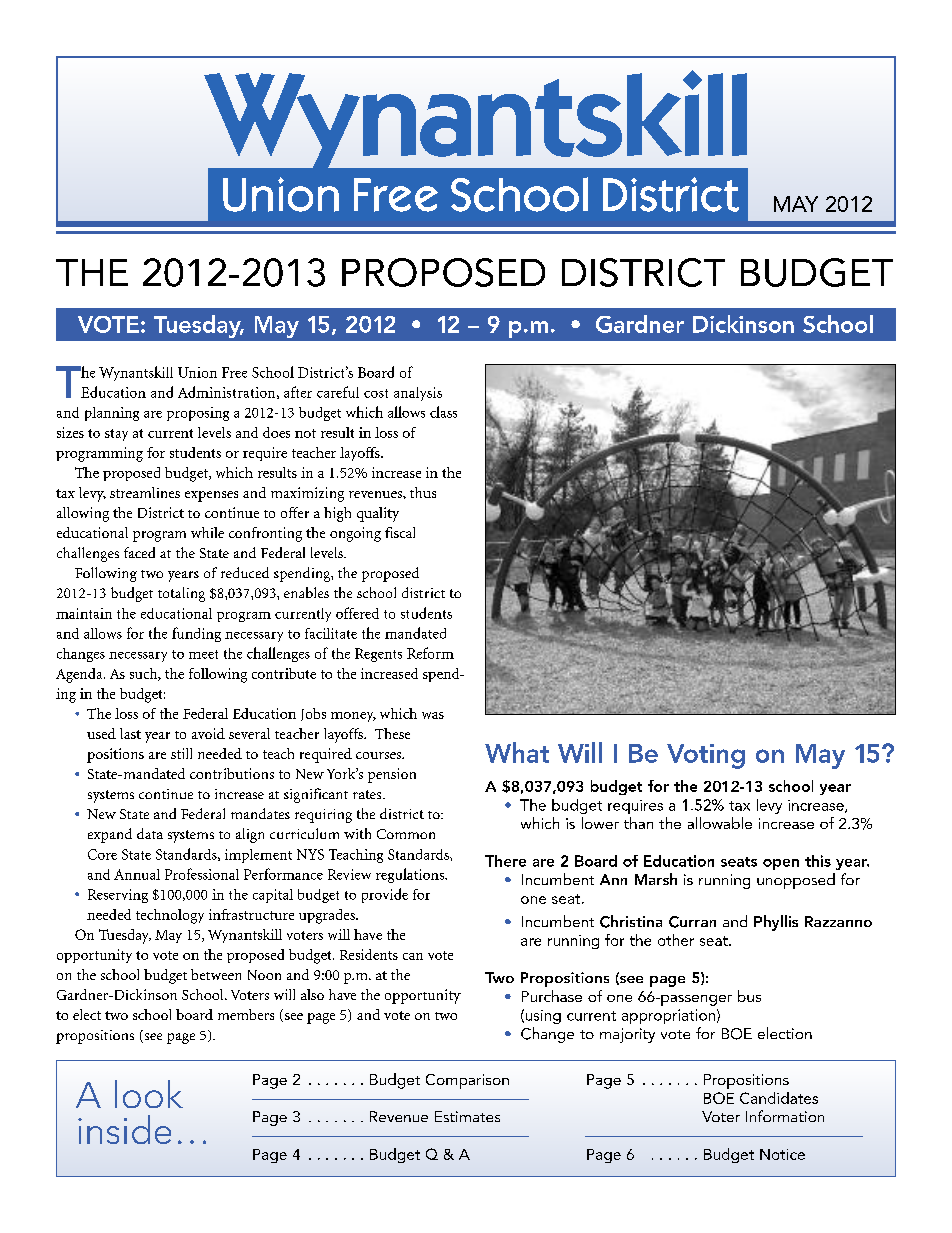  What do you see at coordinates (706, 756) in the screenshot?
I see `Voting` at bounding box center [706, 756].
